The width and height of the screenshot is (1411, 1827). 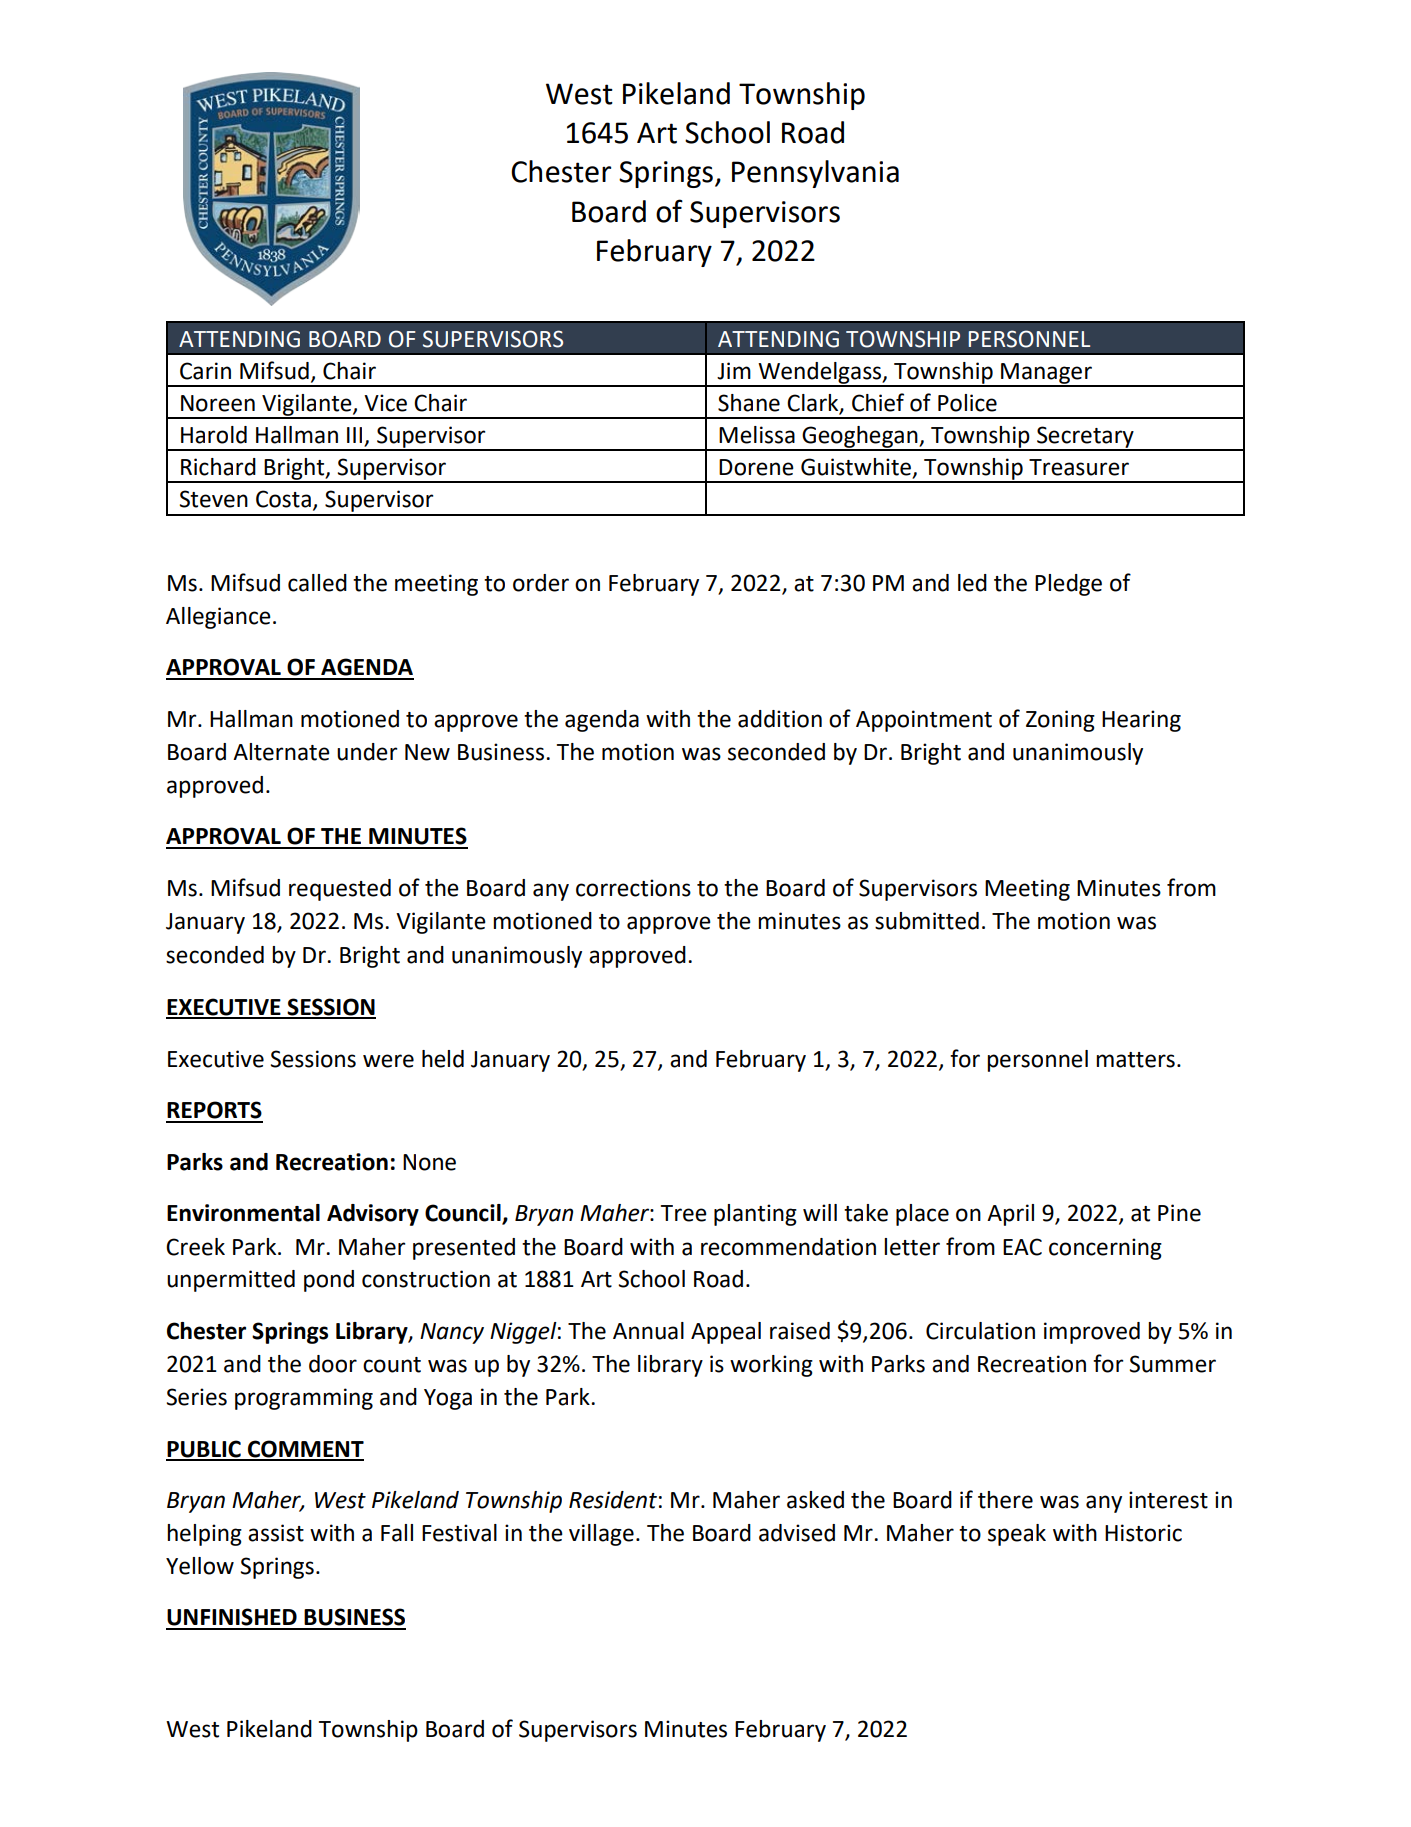 I want to click on called, so click(x=317, y=583).
